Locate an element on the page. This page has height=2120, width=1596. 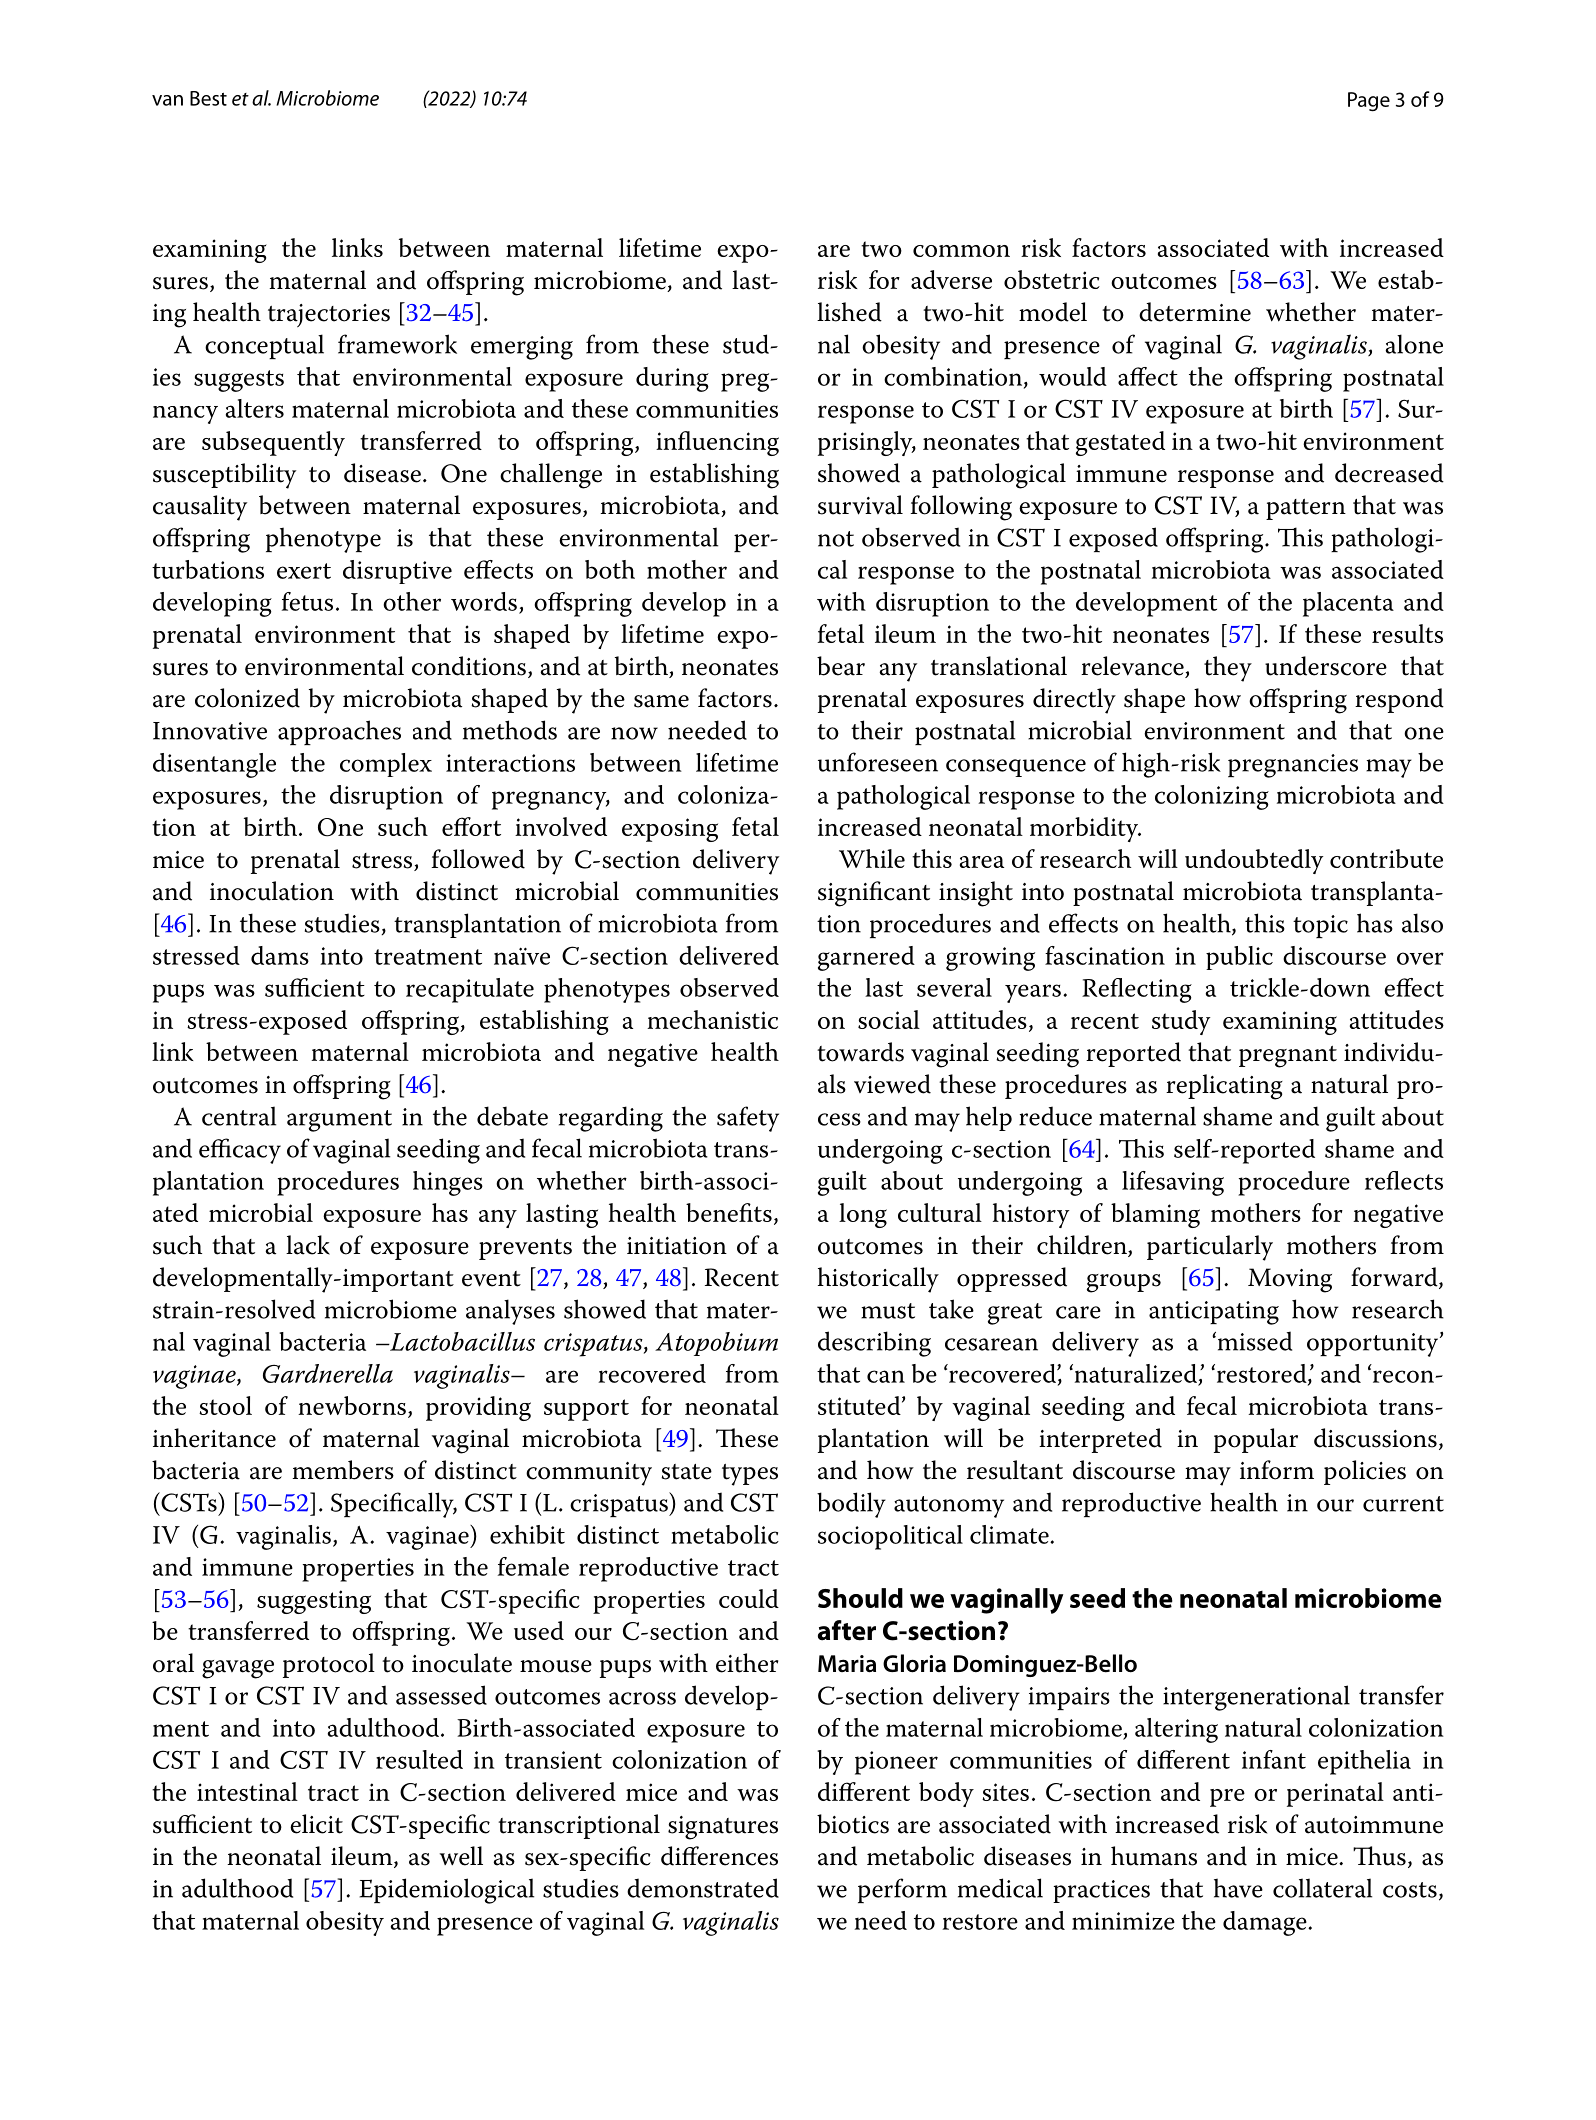
common is located at coordinates (961, 251).
